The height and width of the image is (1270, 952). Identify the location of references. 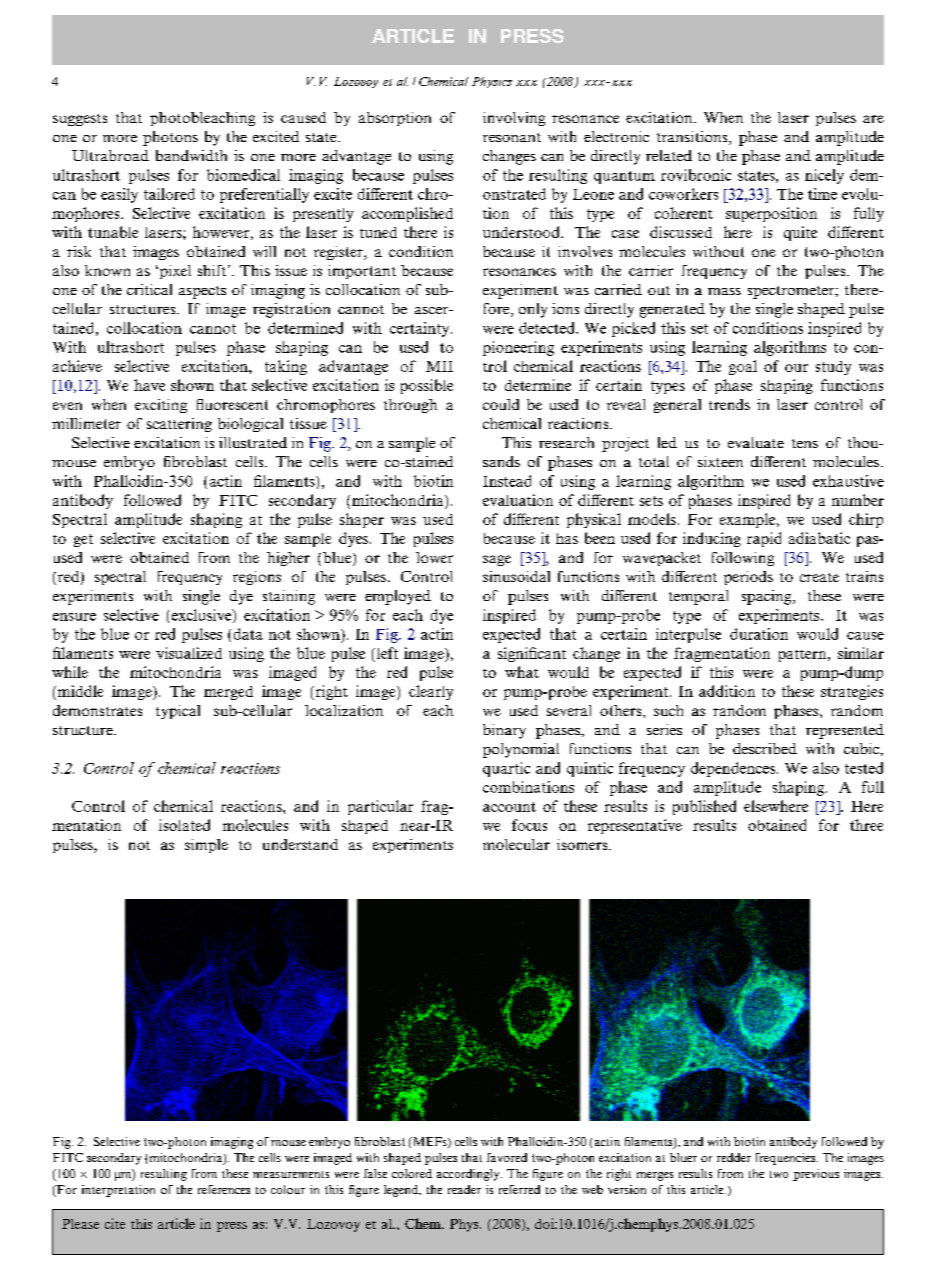
(224, 1189).
